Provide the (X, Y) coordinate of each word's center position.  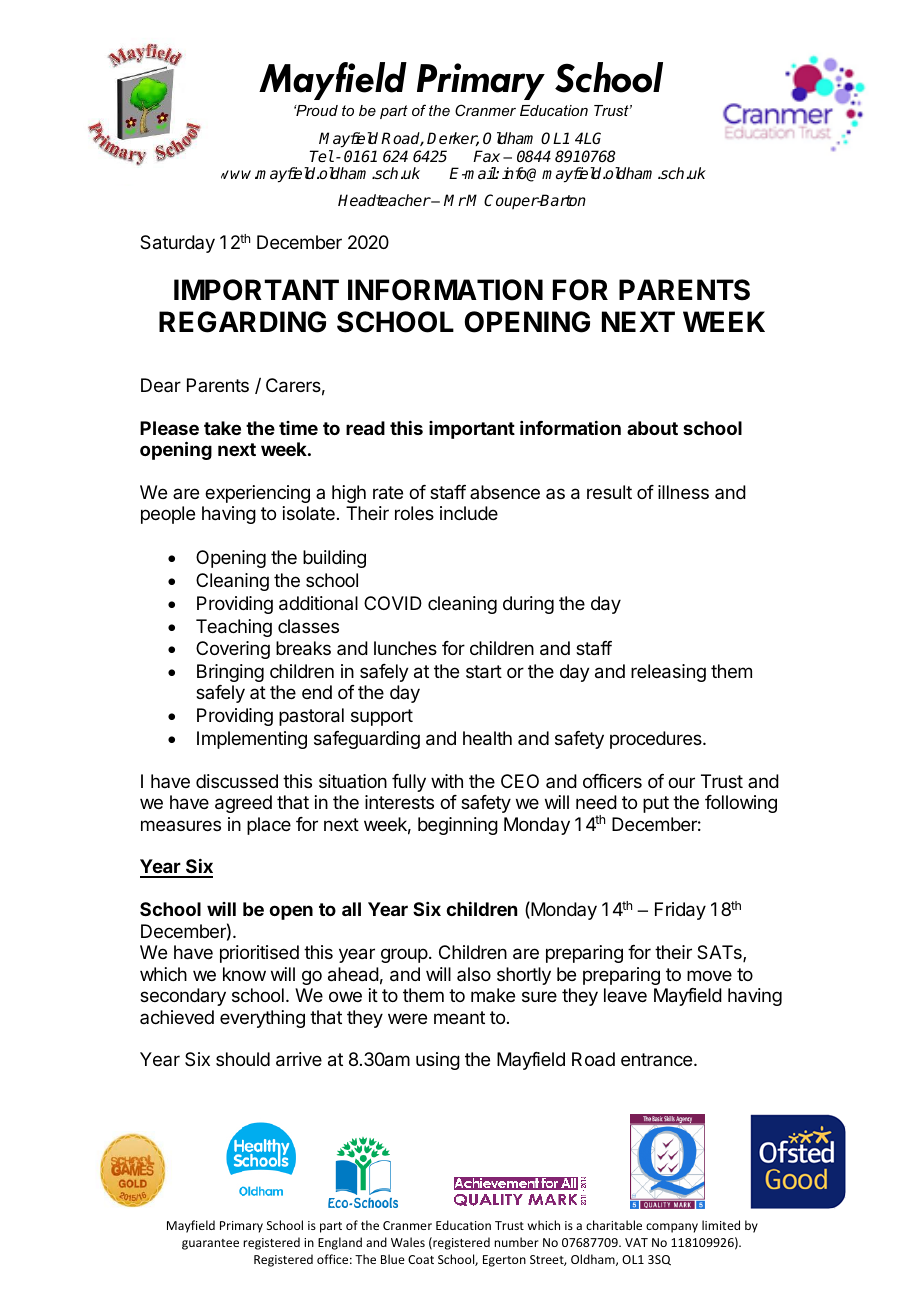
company (672, 1228)
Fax (486, 156)
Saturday (177, 244)
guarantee (210, 1244)
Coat (421, 1259)
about (652, 428)
